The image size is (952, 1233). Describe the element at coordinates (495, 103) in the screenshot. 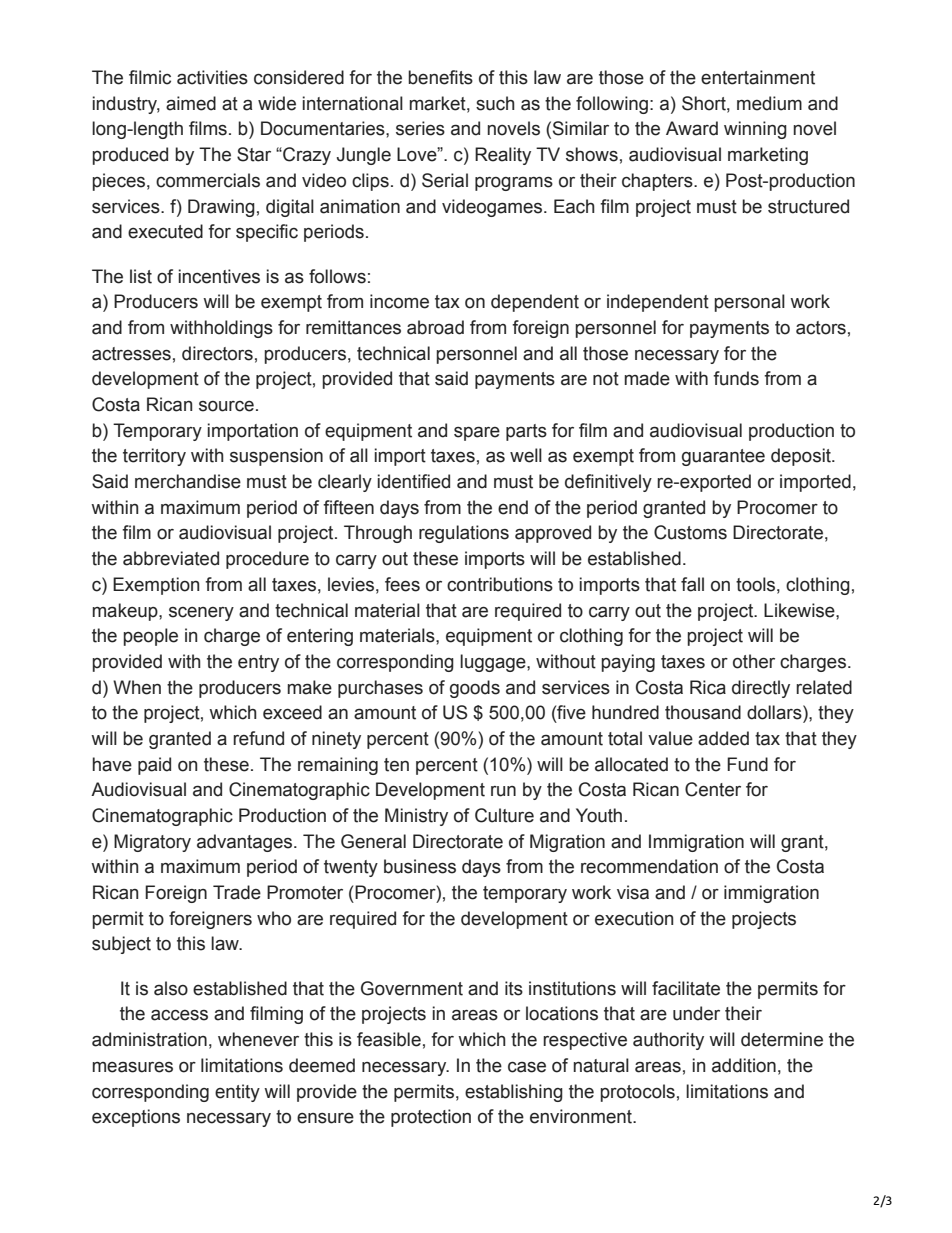

I see `such` at that location.
